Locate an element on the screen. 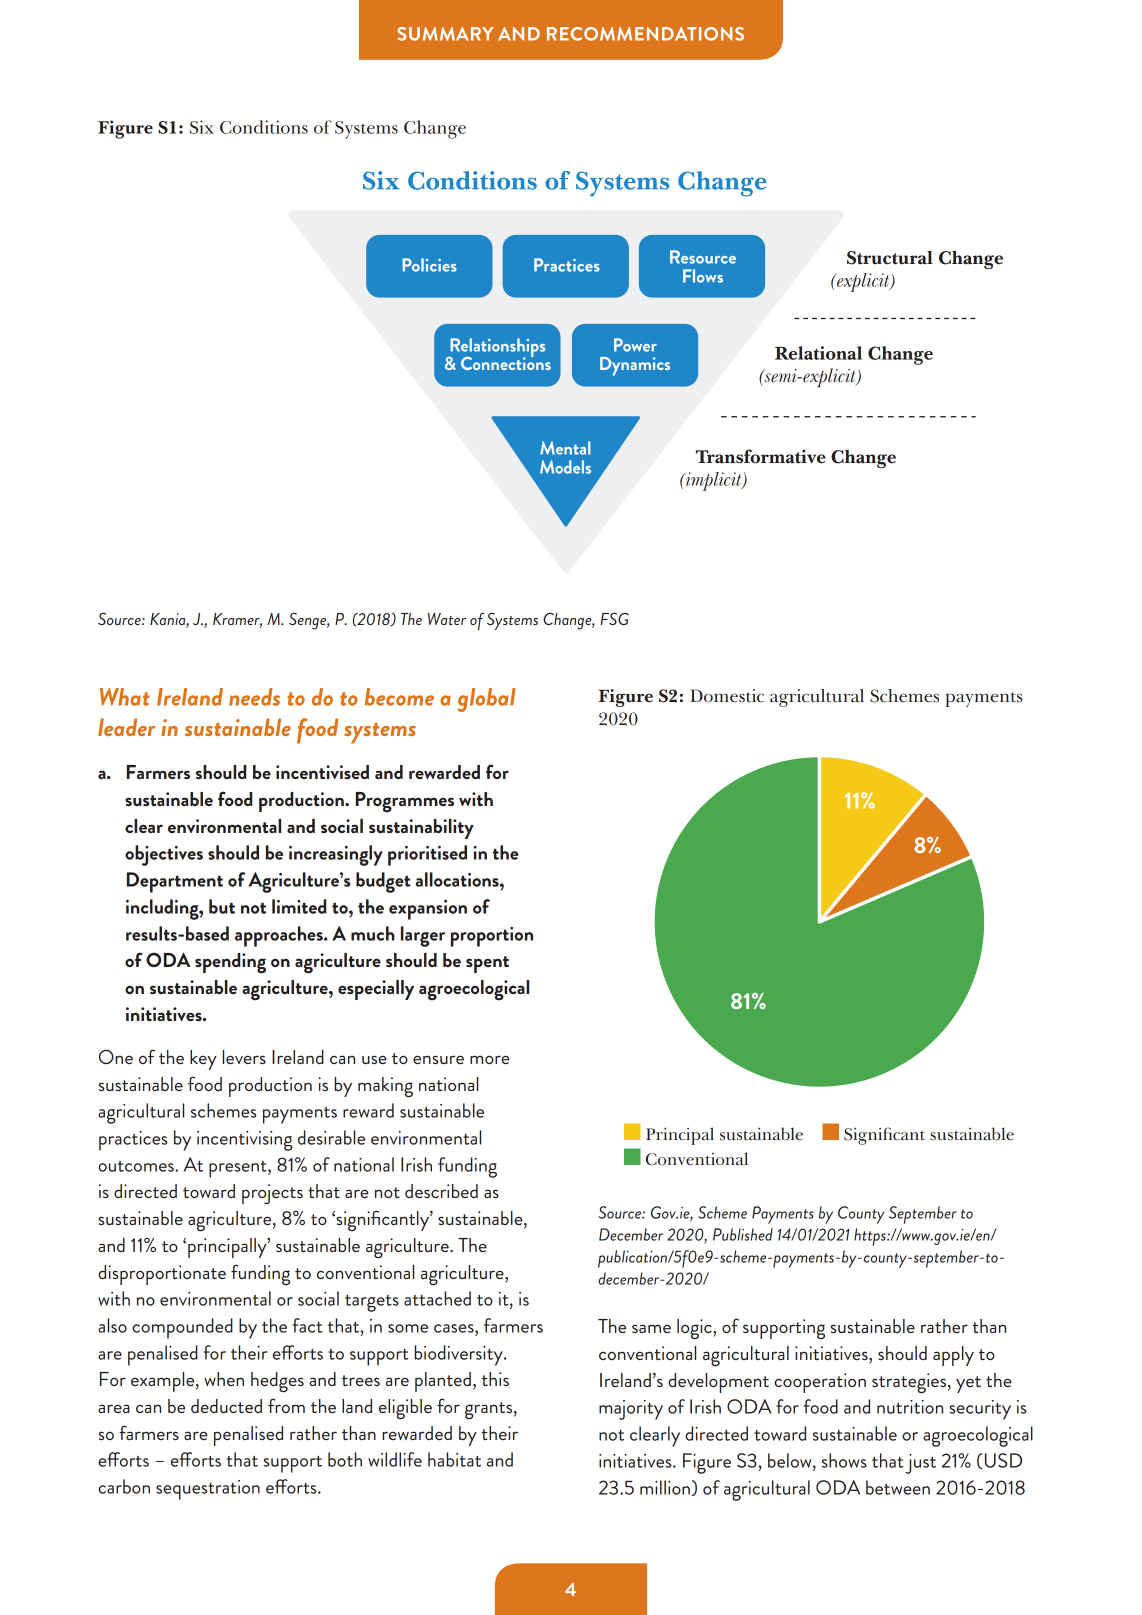 The width and height of the screenshot is (1142, 1615). recommendations is located at coordinates (645, 34).
